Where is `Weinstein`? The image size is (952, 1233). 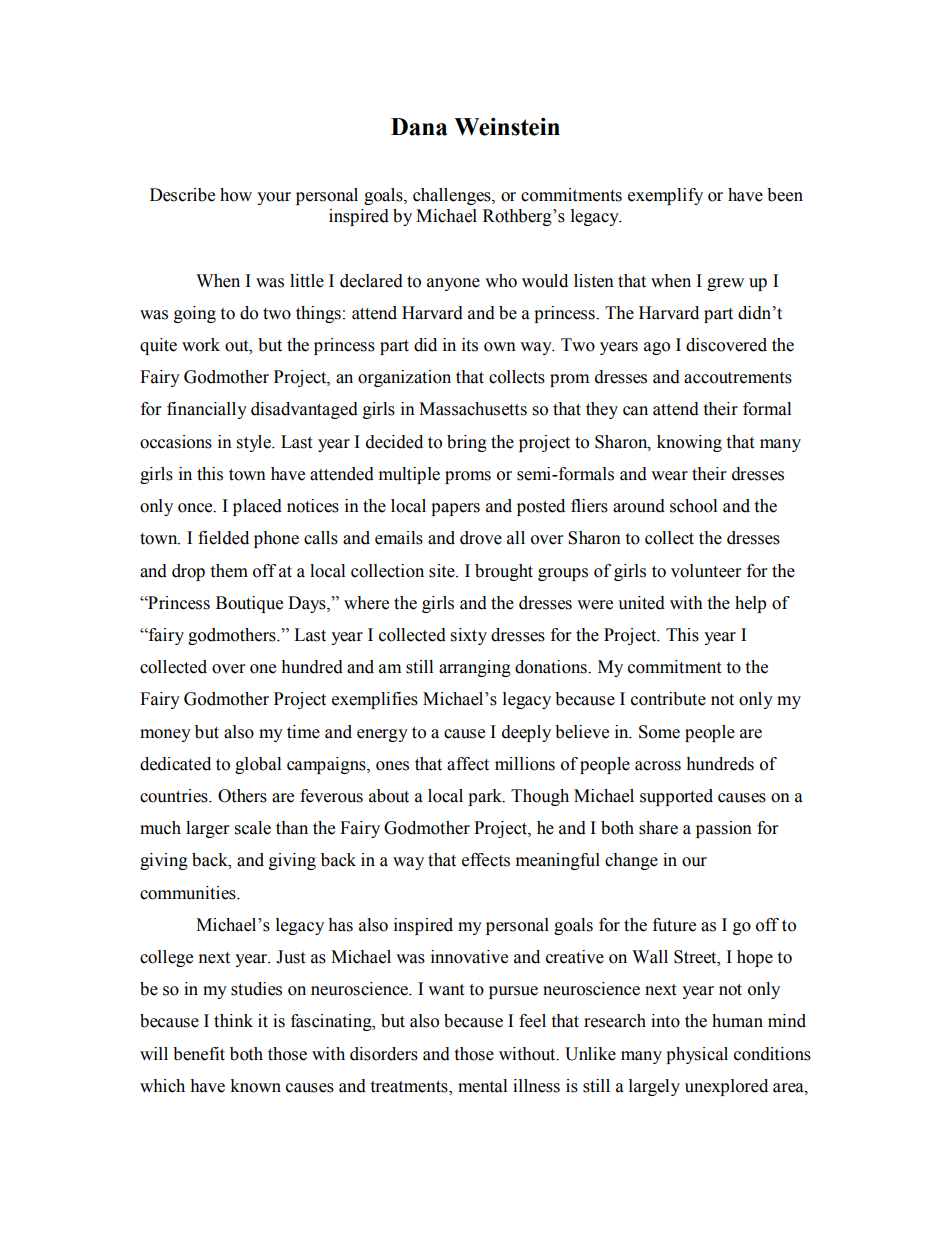 Weinstein is located at coordinates (507, 127).
